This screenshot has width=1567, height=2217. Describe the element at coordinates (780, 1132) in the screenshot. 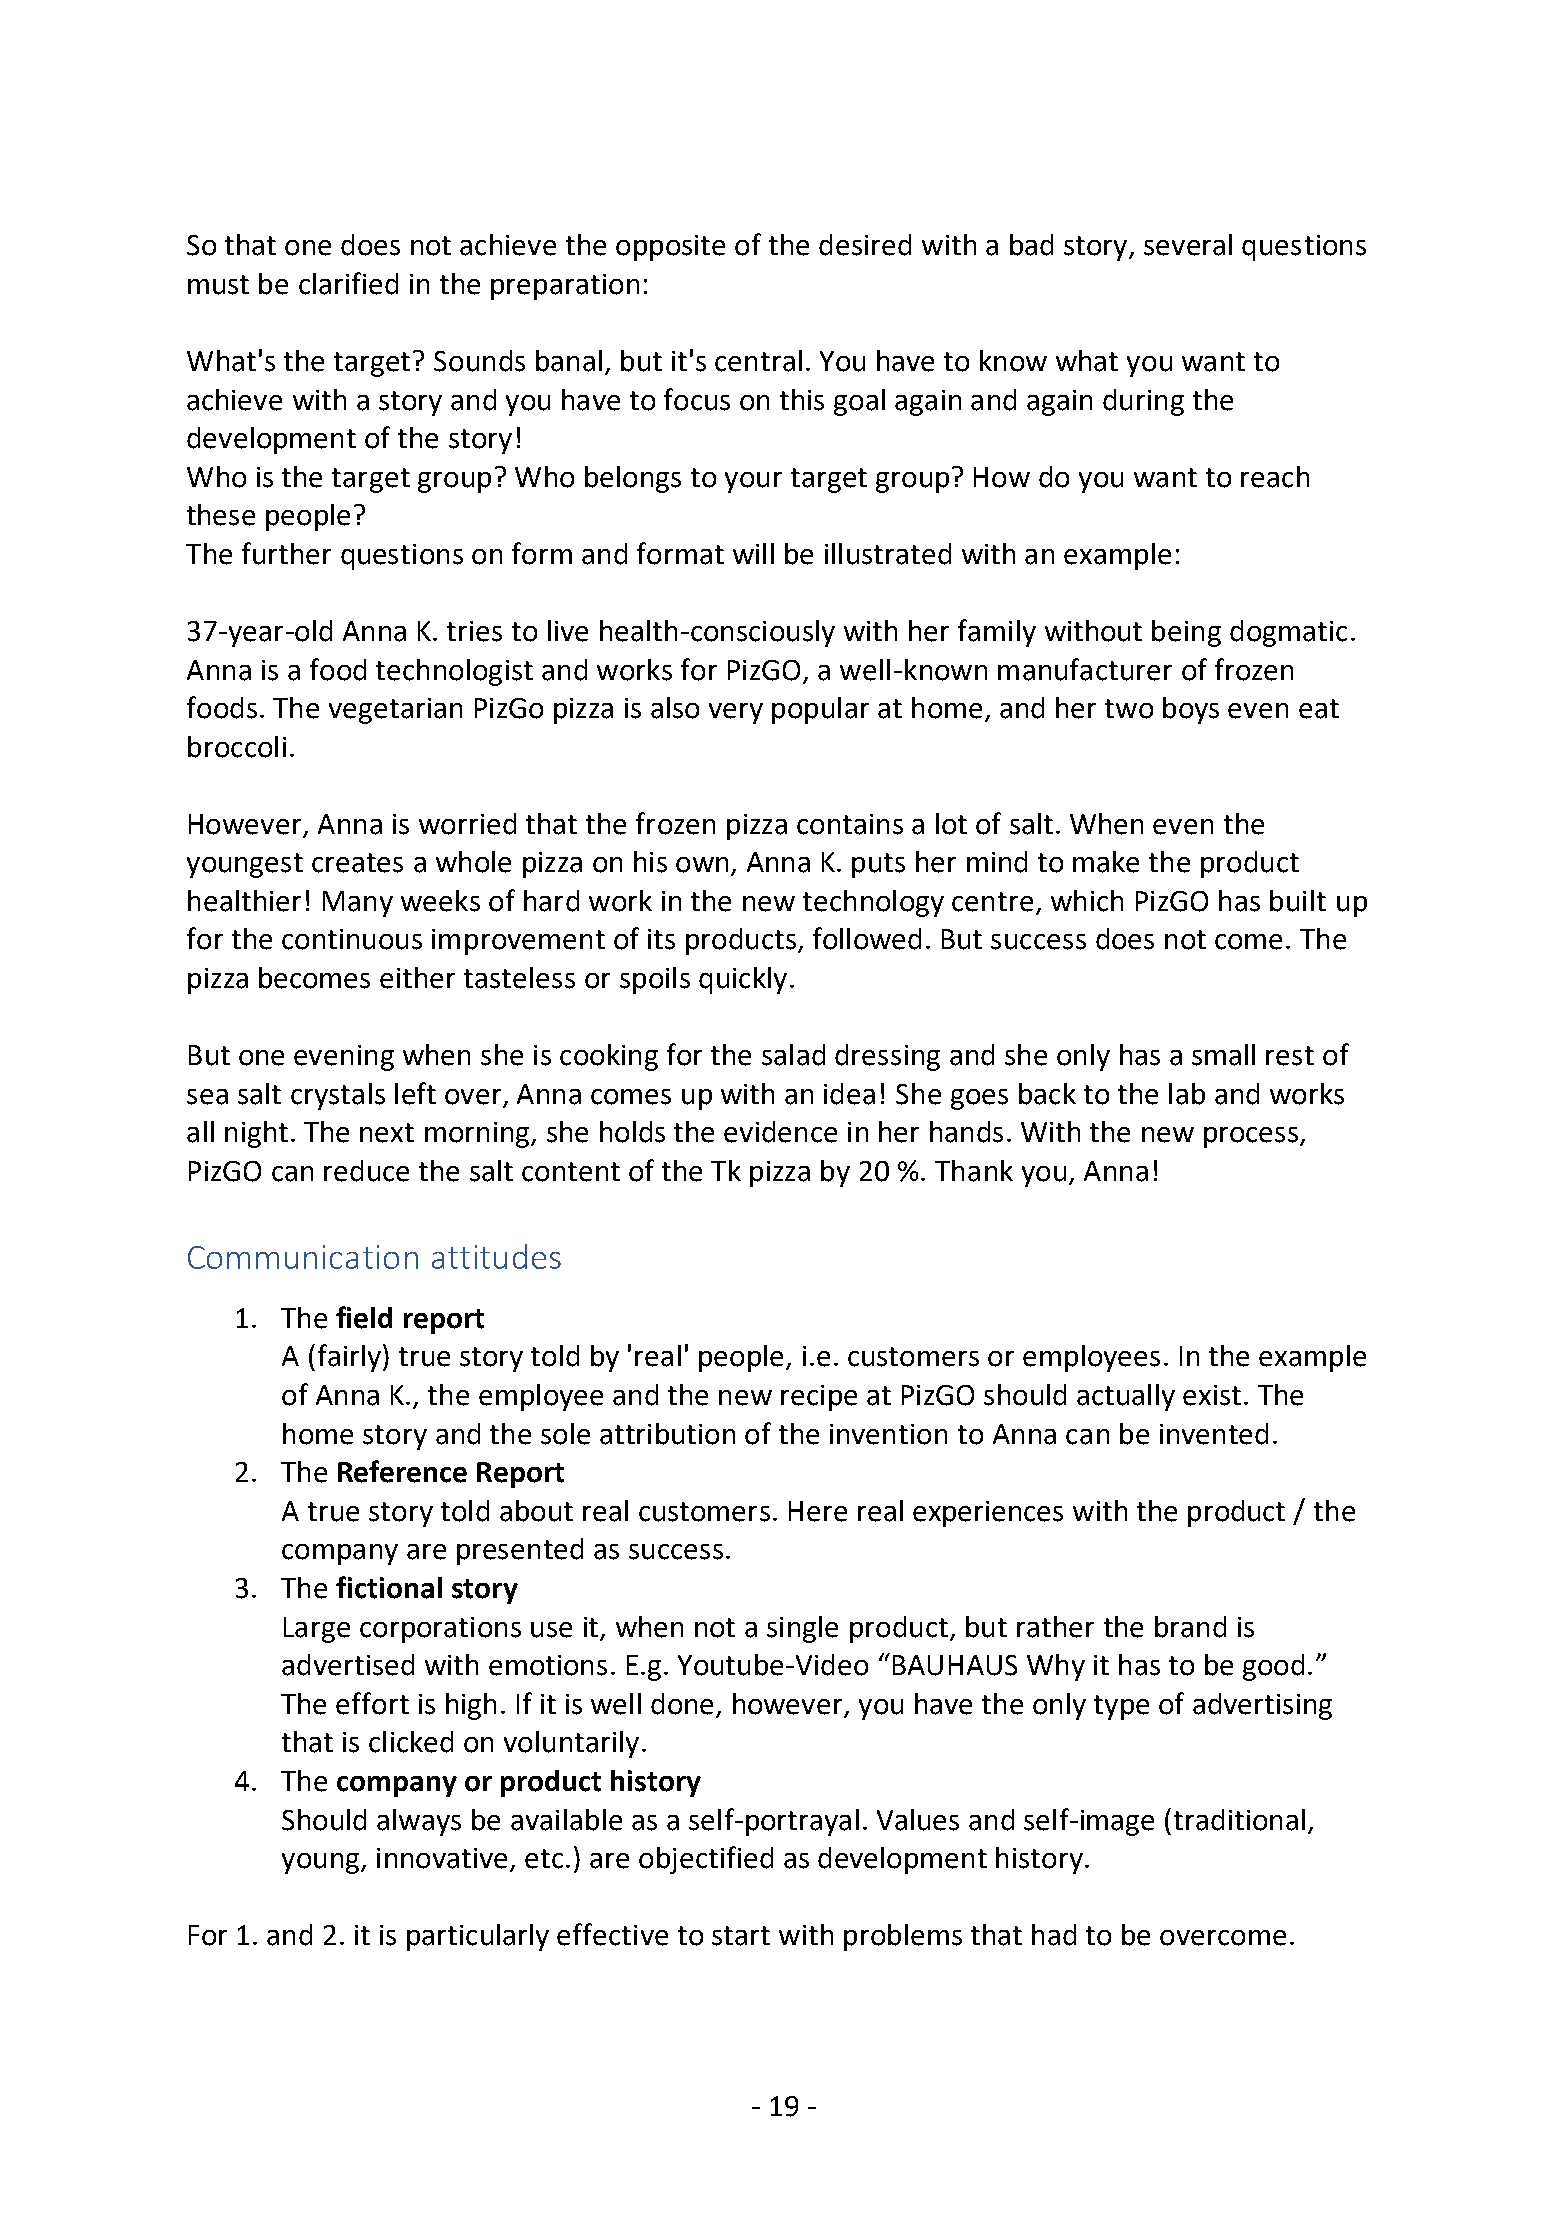

I see `evidence` at that location.
